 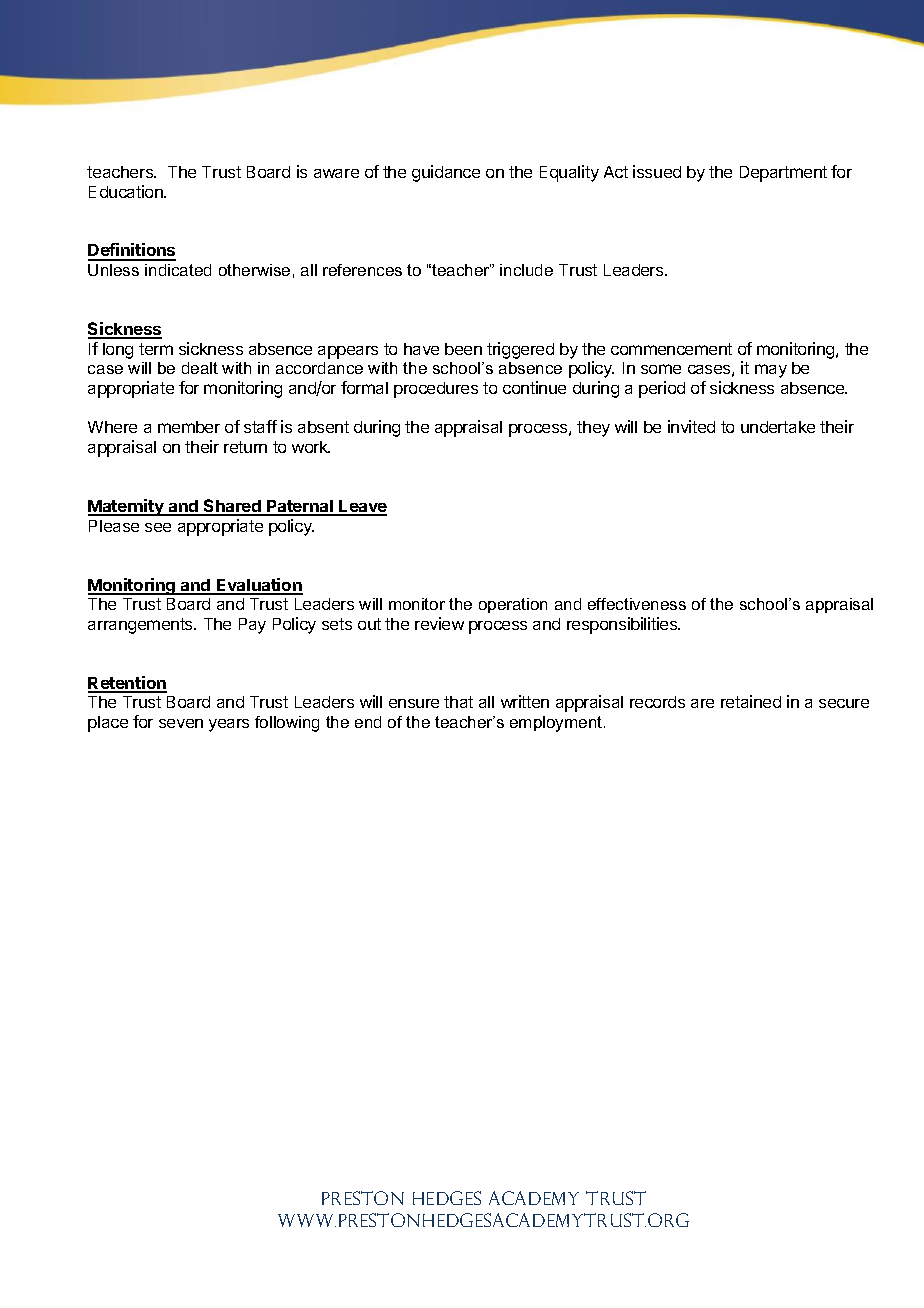 I want to click on may, so click(x=771, y=371).
